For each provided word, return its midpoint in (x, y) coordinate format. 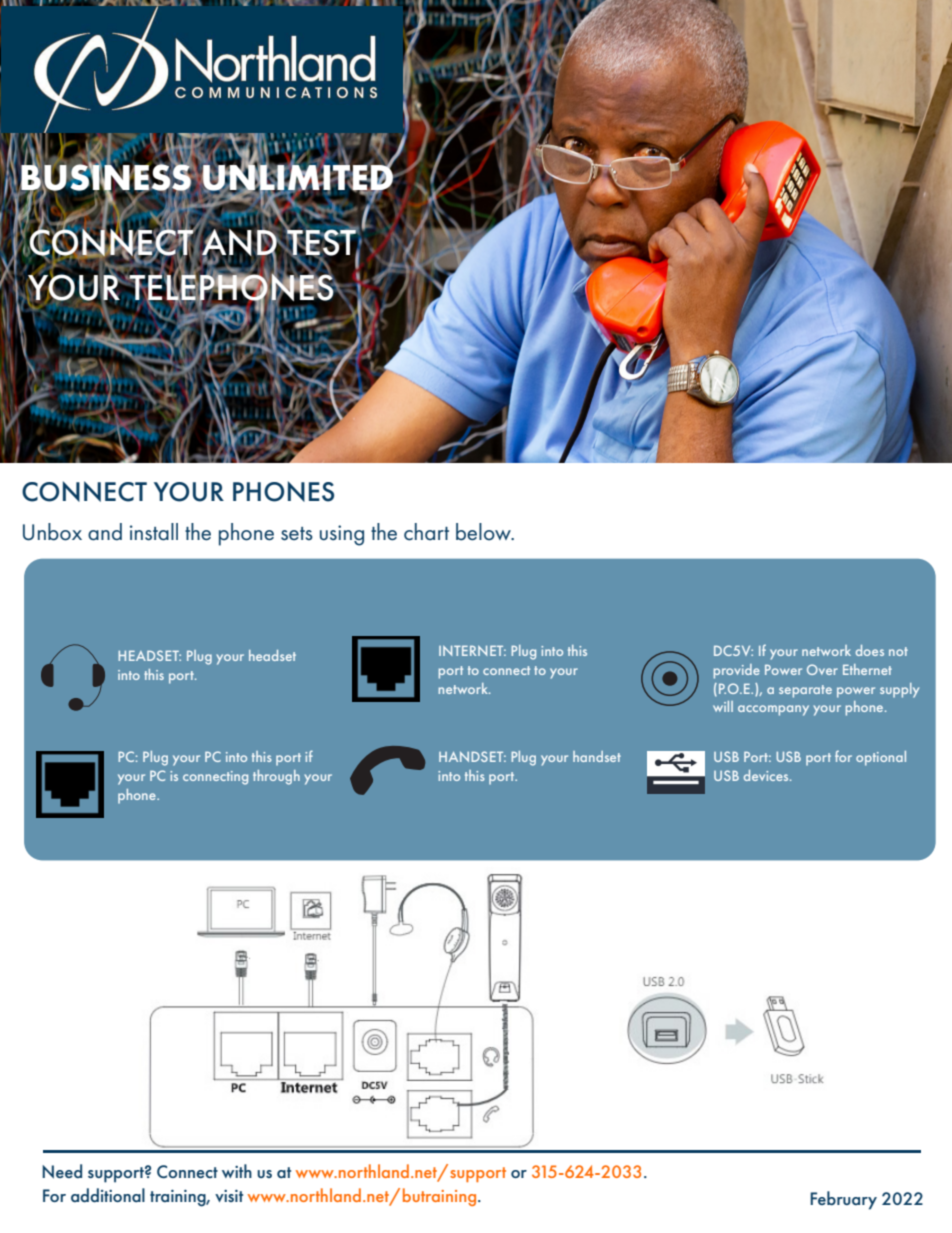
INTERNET (472, 650)
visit (229, 1196)
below (484, 532)
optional (881, 758)
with (237, 1171)
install (154, 532)
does (870, 650)
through (276, 777)
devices (767, 775)
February (843, 1200)
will (723, 706)
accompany (773, 710)
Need (62, 1171)
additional (108, 1195)
